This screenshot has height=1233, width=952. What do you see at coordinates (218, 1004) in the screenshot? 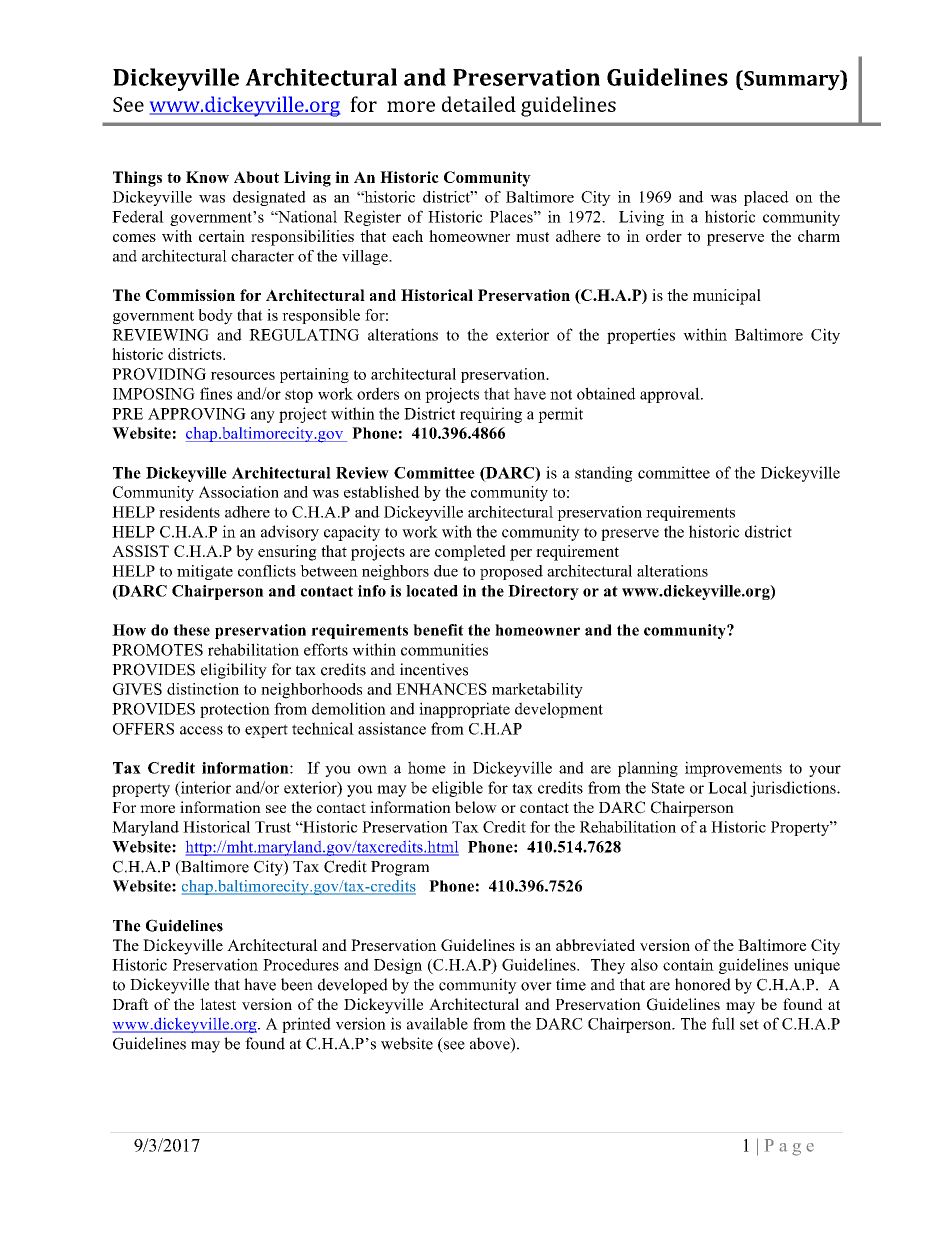
I see `latest` at bounding box center [218, 1004].
